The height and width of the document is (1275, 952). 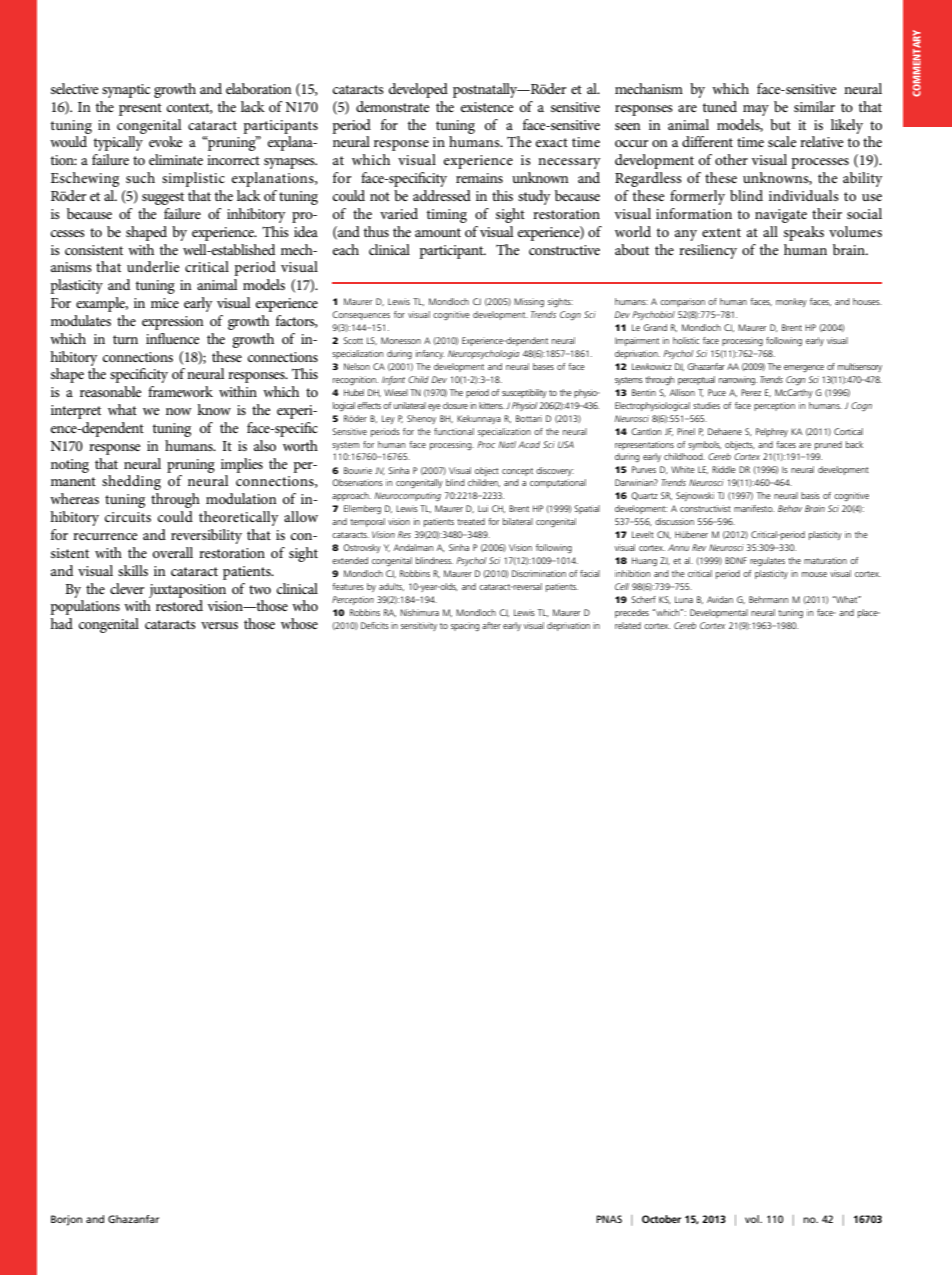 What do you see at coordinates (166, 141) in the document?
I see `evoke` at bounding box center [166, 141].
